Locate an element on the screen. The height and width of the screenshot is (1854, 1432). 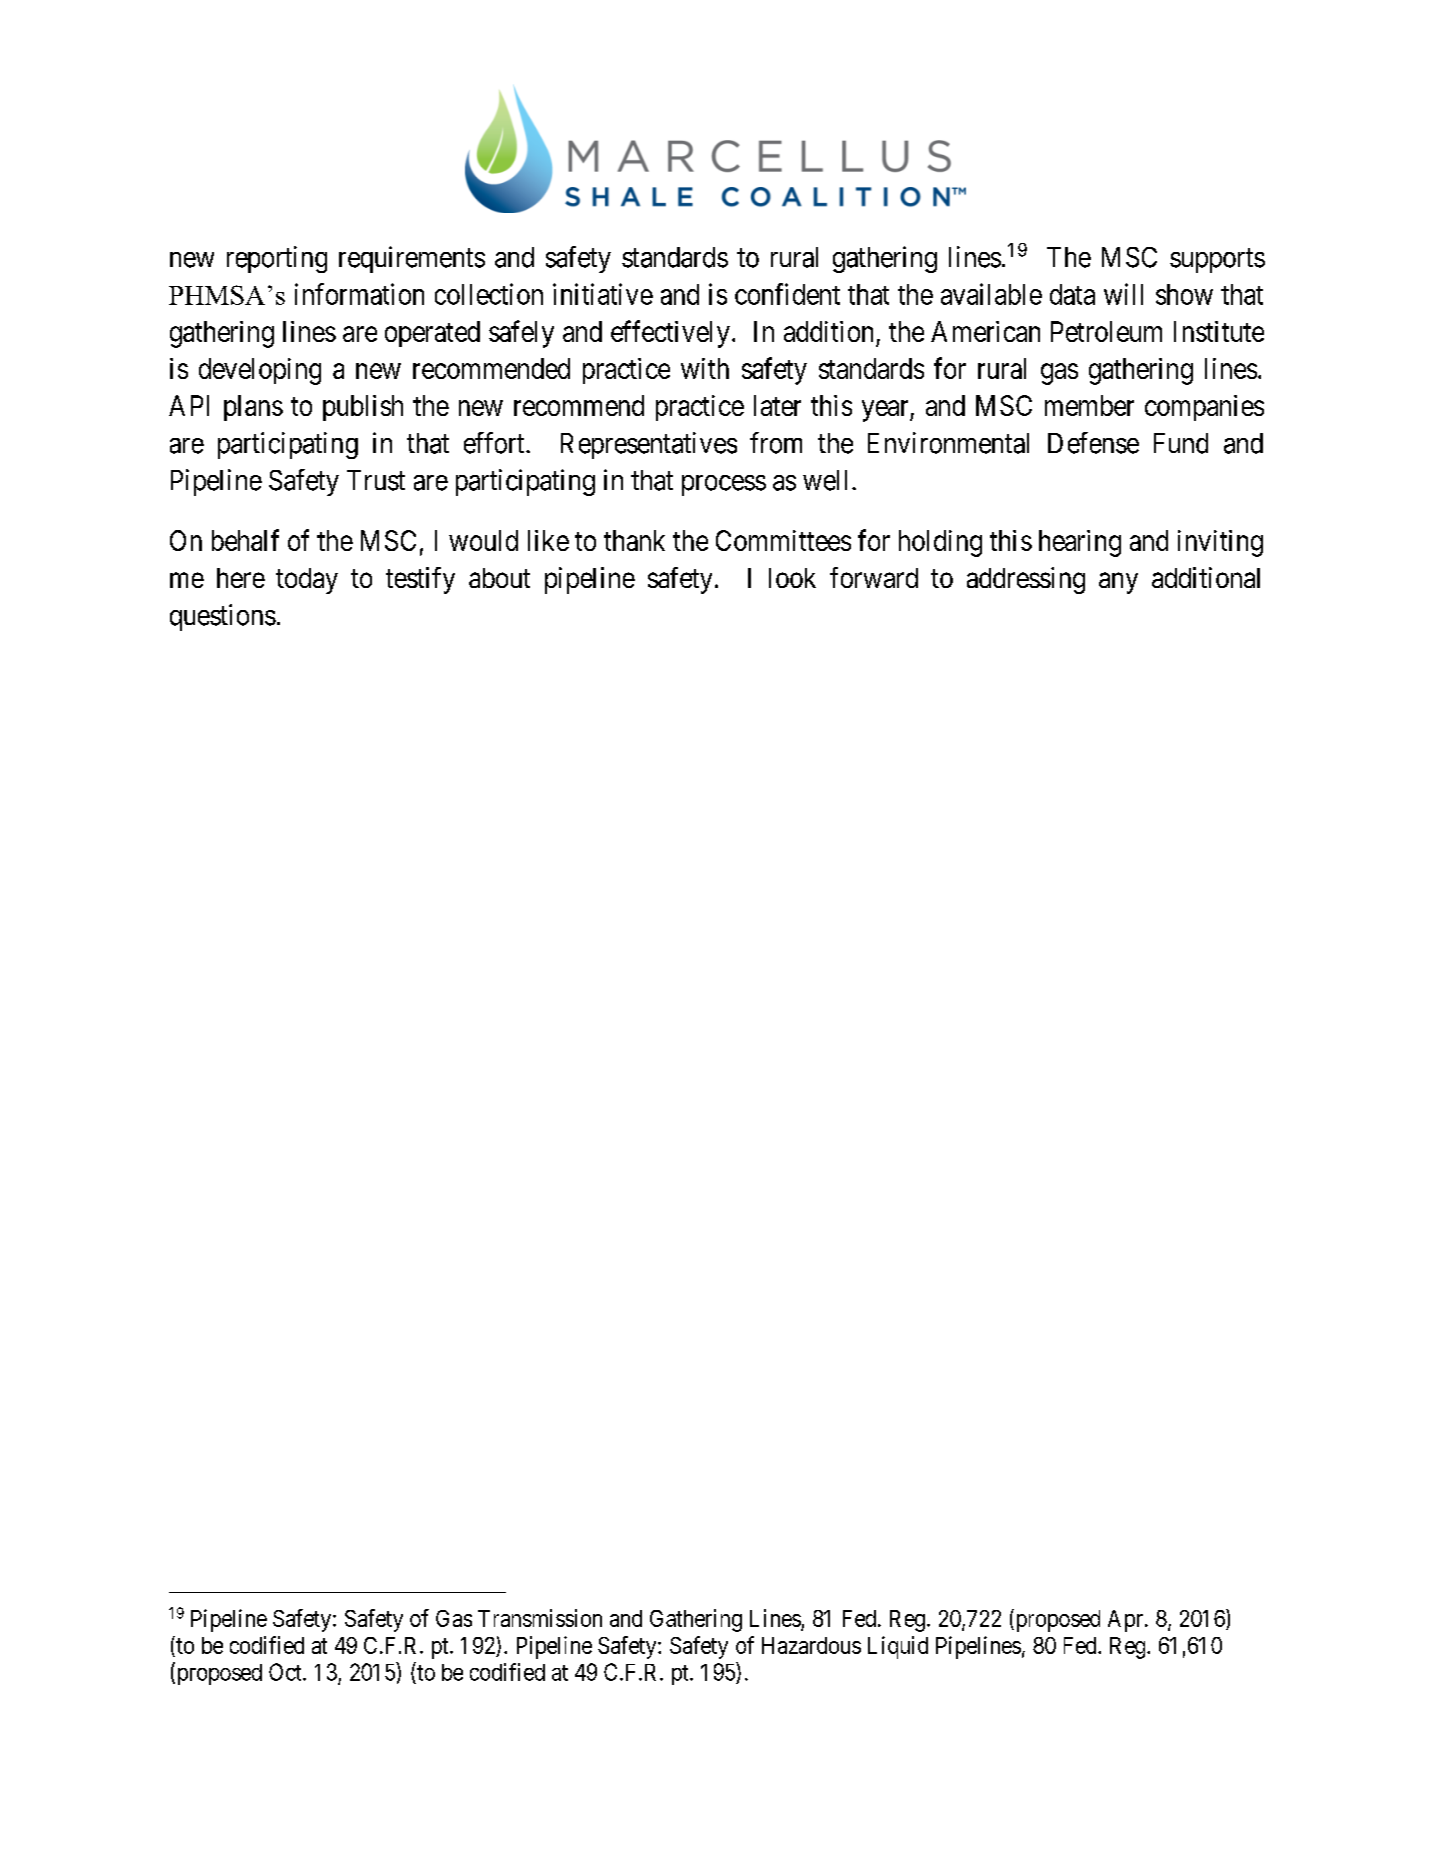
information is located at coordinates (359, 294).
